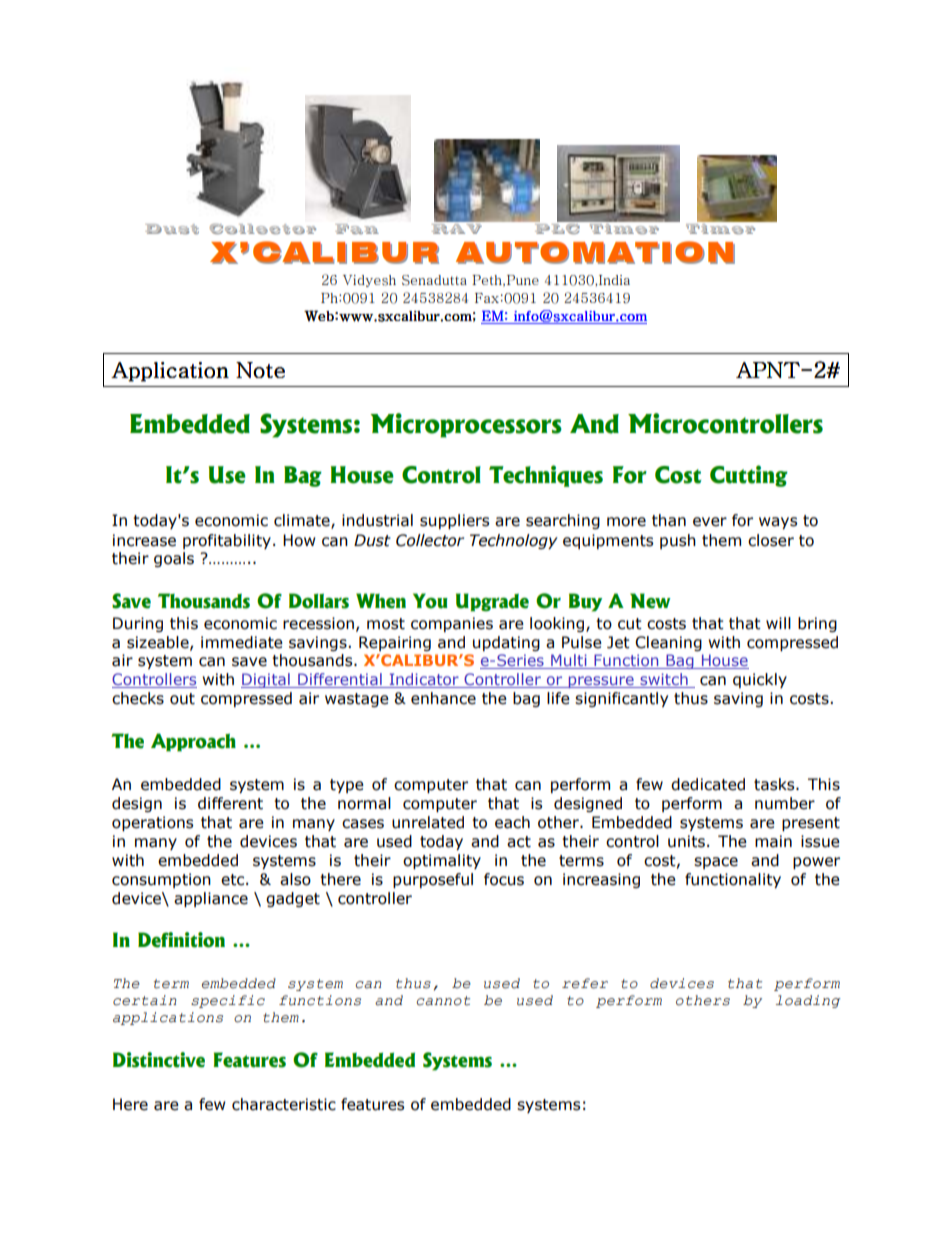 This screenshot has height=1233, width=952. Describe the element at coordinates (193, 742) in the screenshot. I see `Approach` at that location.
